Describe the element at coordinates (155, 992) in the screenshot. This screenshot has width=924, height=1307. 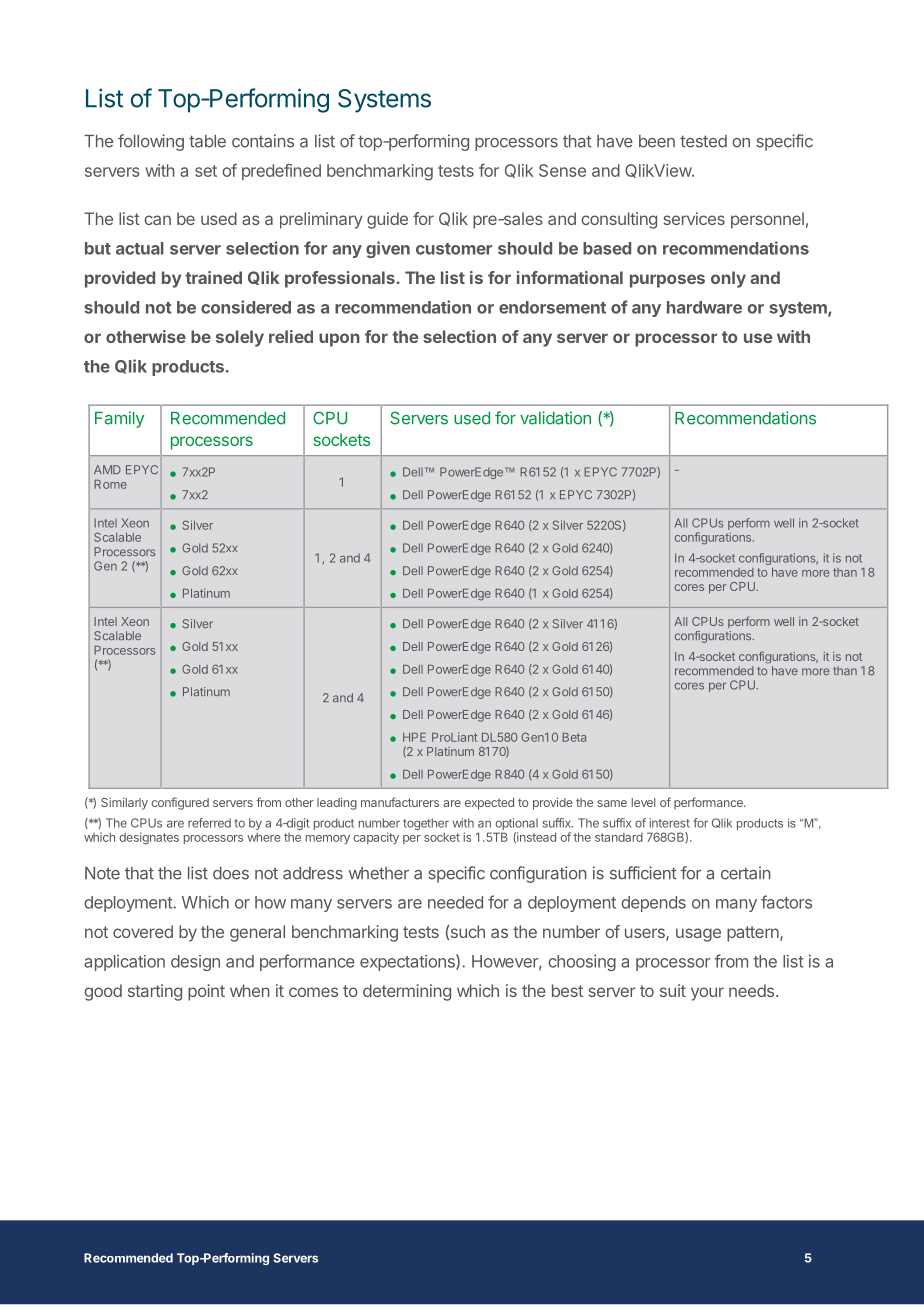
I see `starting` at that location.
